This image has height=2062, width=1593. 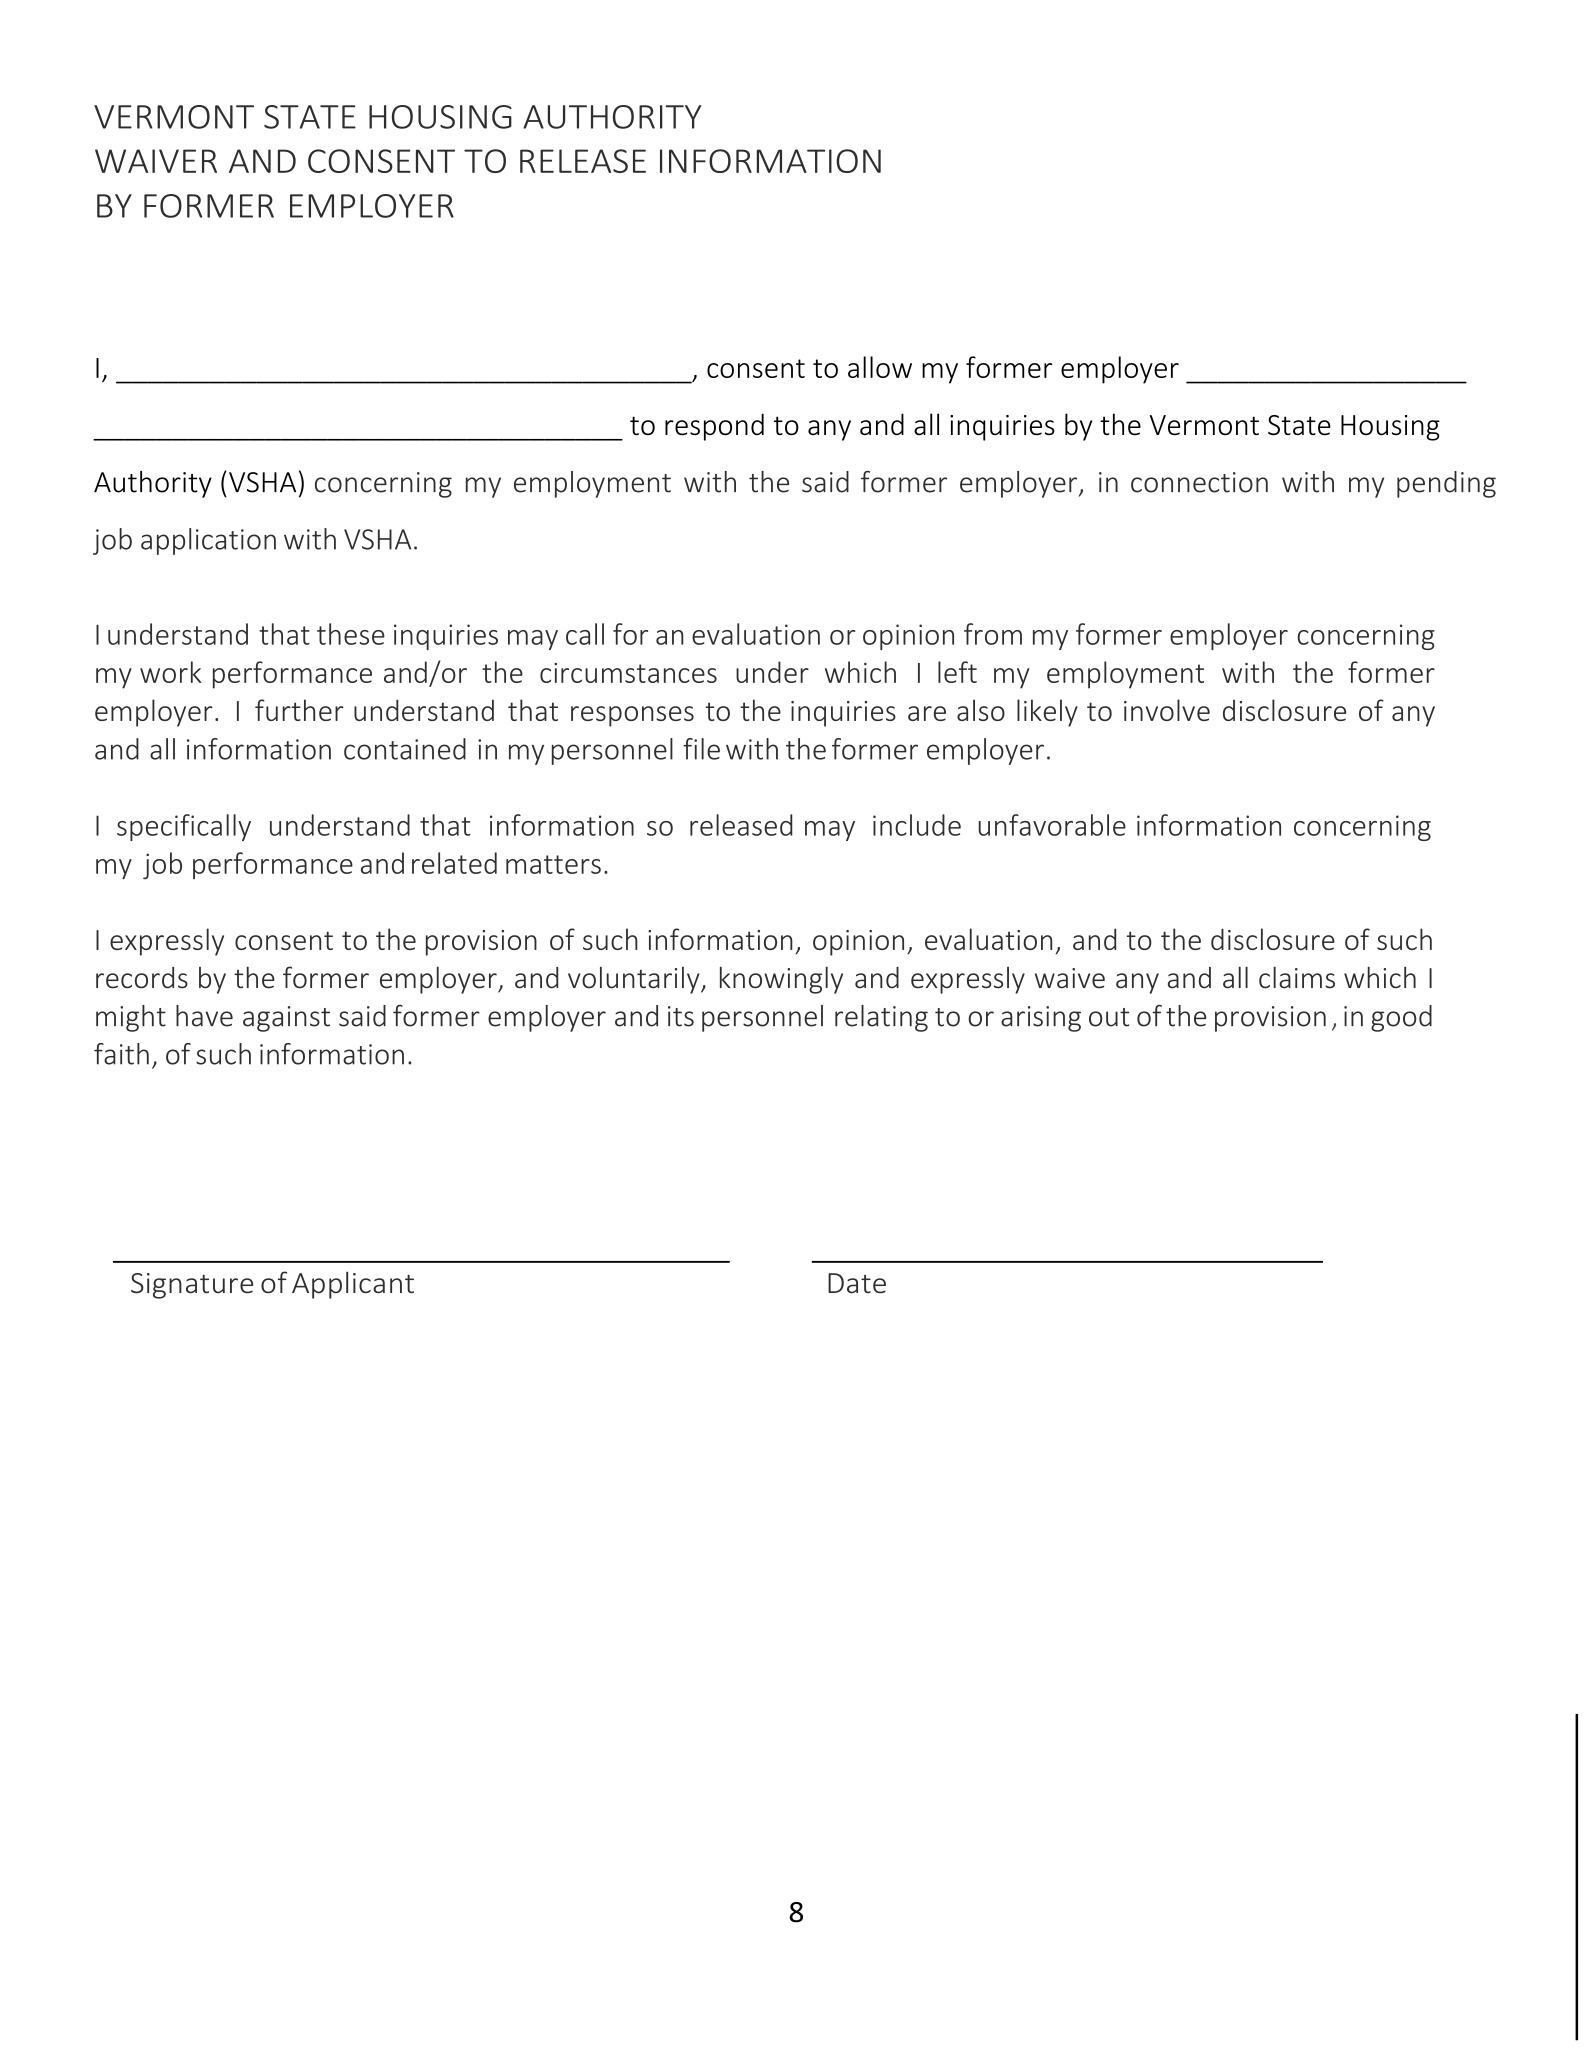 What do you see at coordinates (353, 1285) in the image?
I see `Applicant` at bounding box center [353, 1285].
